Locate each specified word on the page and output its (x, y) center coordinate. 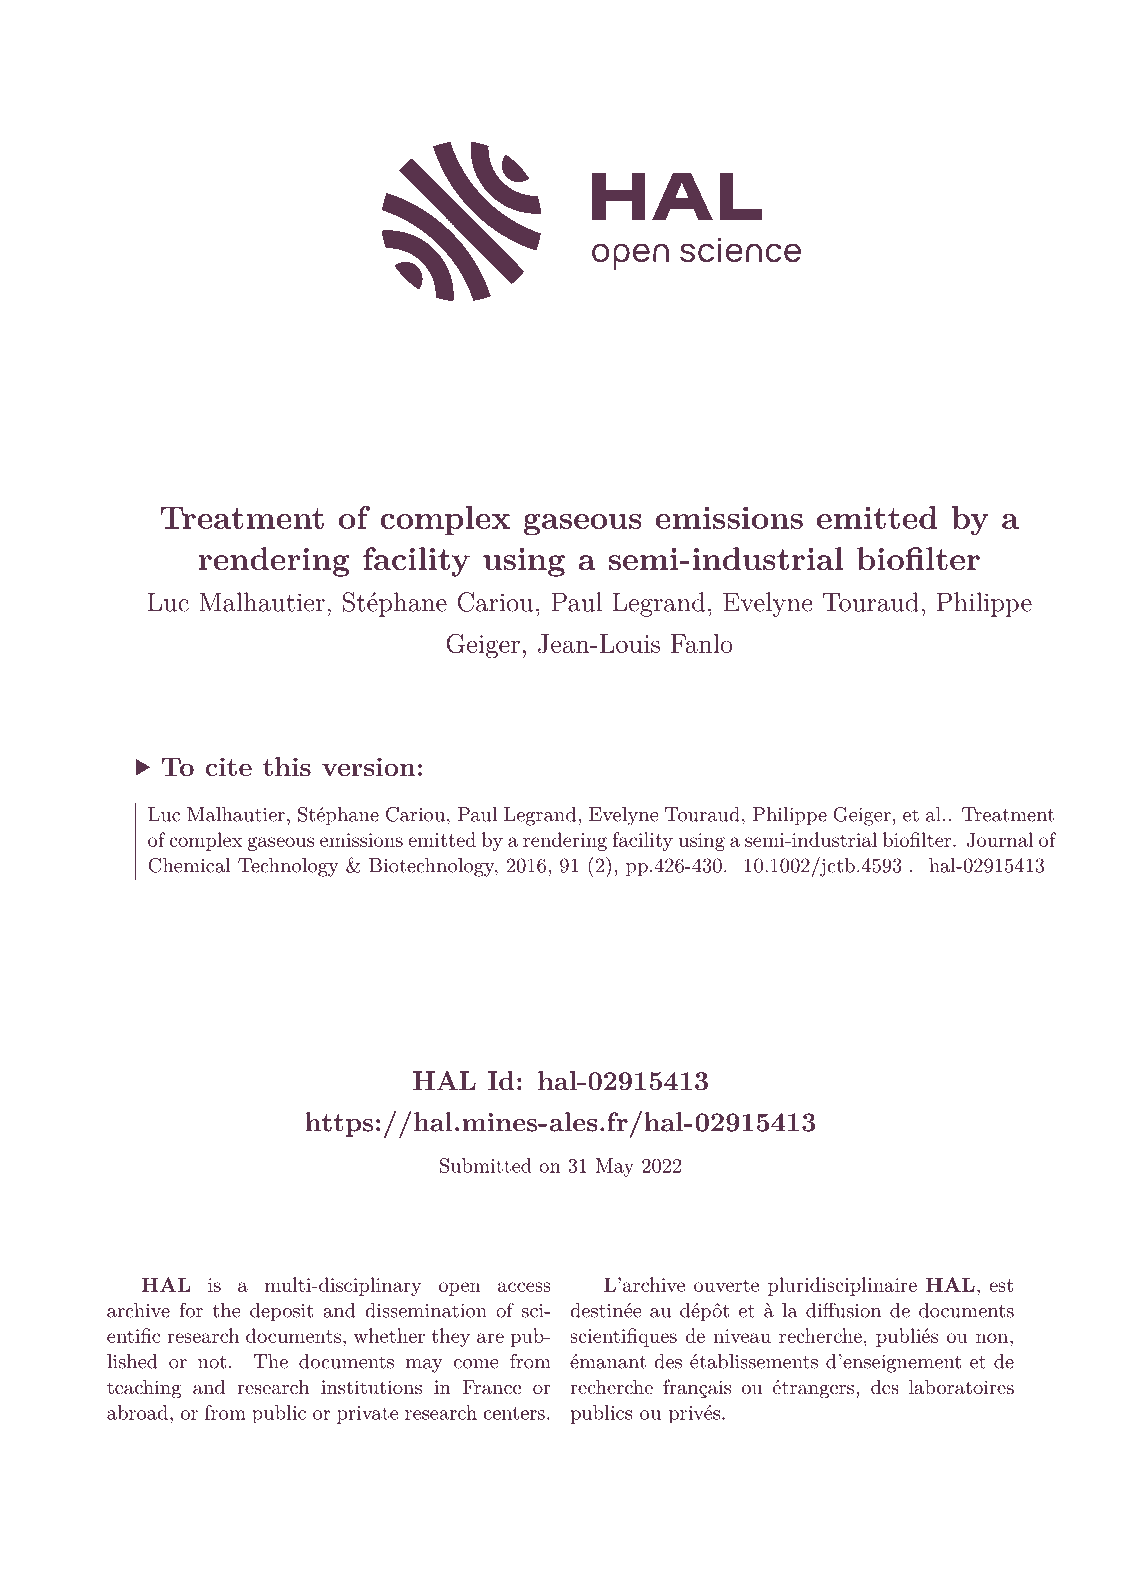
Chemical (189, 865)
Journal (1000, 839)
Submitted (486, 1165)
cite (229, 766)
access (524, 1287)
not (212, 1362)
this (287, 766)
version (369, 766)
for (191, 1310)
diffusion (843, 1310)
